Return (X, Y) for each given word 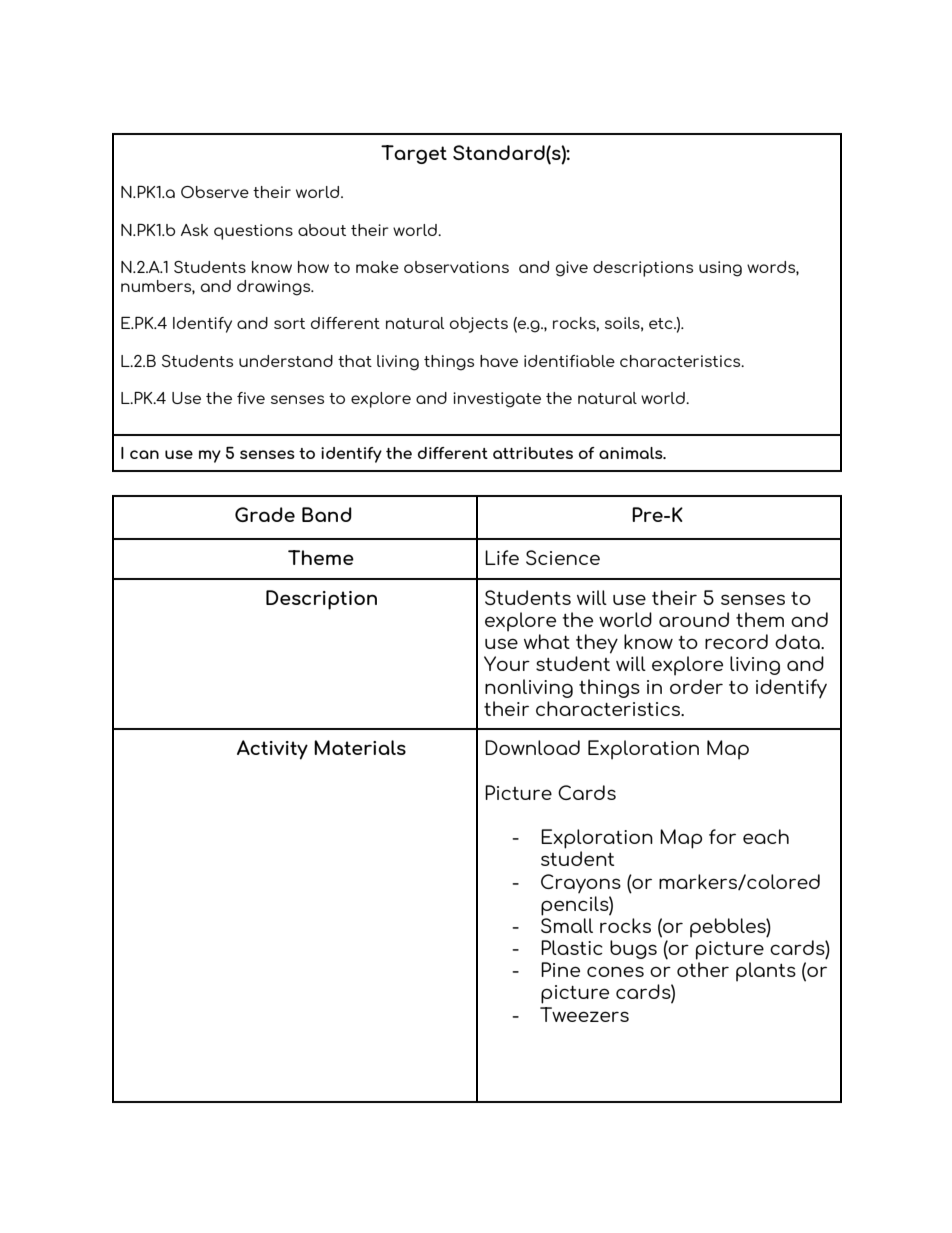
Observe (215, 192)
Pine (560, 969)
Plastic (572, 947)
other (703, 969)
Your (507, 663)
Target (414, 154)
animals (632, 453)
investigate (497, 400)
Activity (272, 750)
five (251, 398)
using (720, 269)
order (696, 686)
